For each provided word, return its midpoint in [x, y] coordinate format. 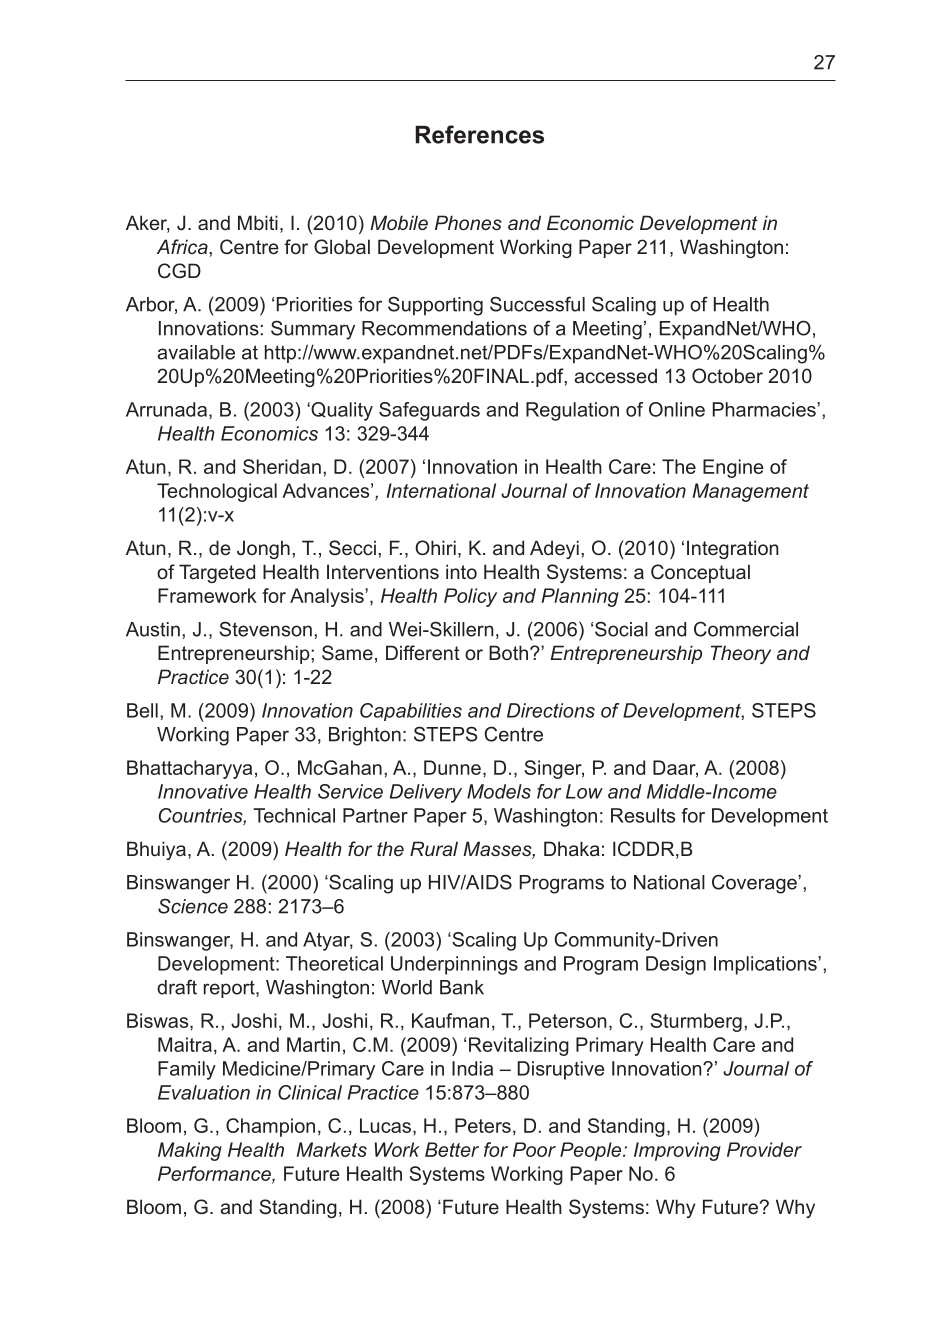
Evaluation [204, 1092]
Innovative [203, 791]
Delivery [426, 793]
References [479, 134]
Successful [537, 304]
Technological [217, 492]
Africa [183, 246]
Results [643, 815]
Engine [733, 468]
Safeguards [429, 411]
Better [452, 1149]
